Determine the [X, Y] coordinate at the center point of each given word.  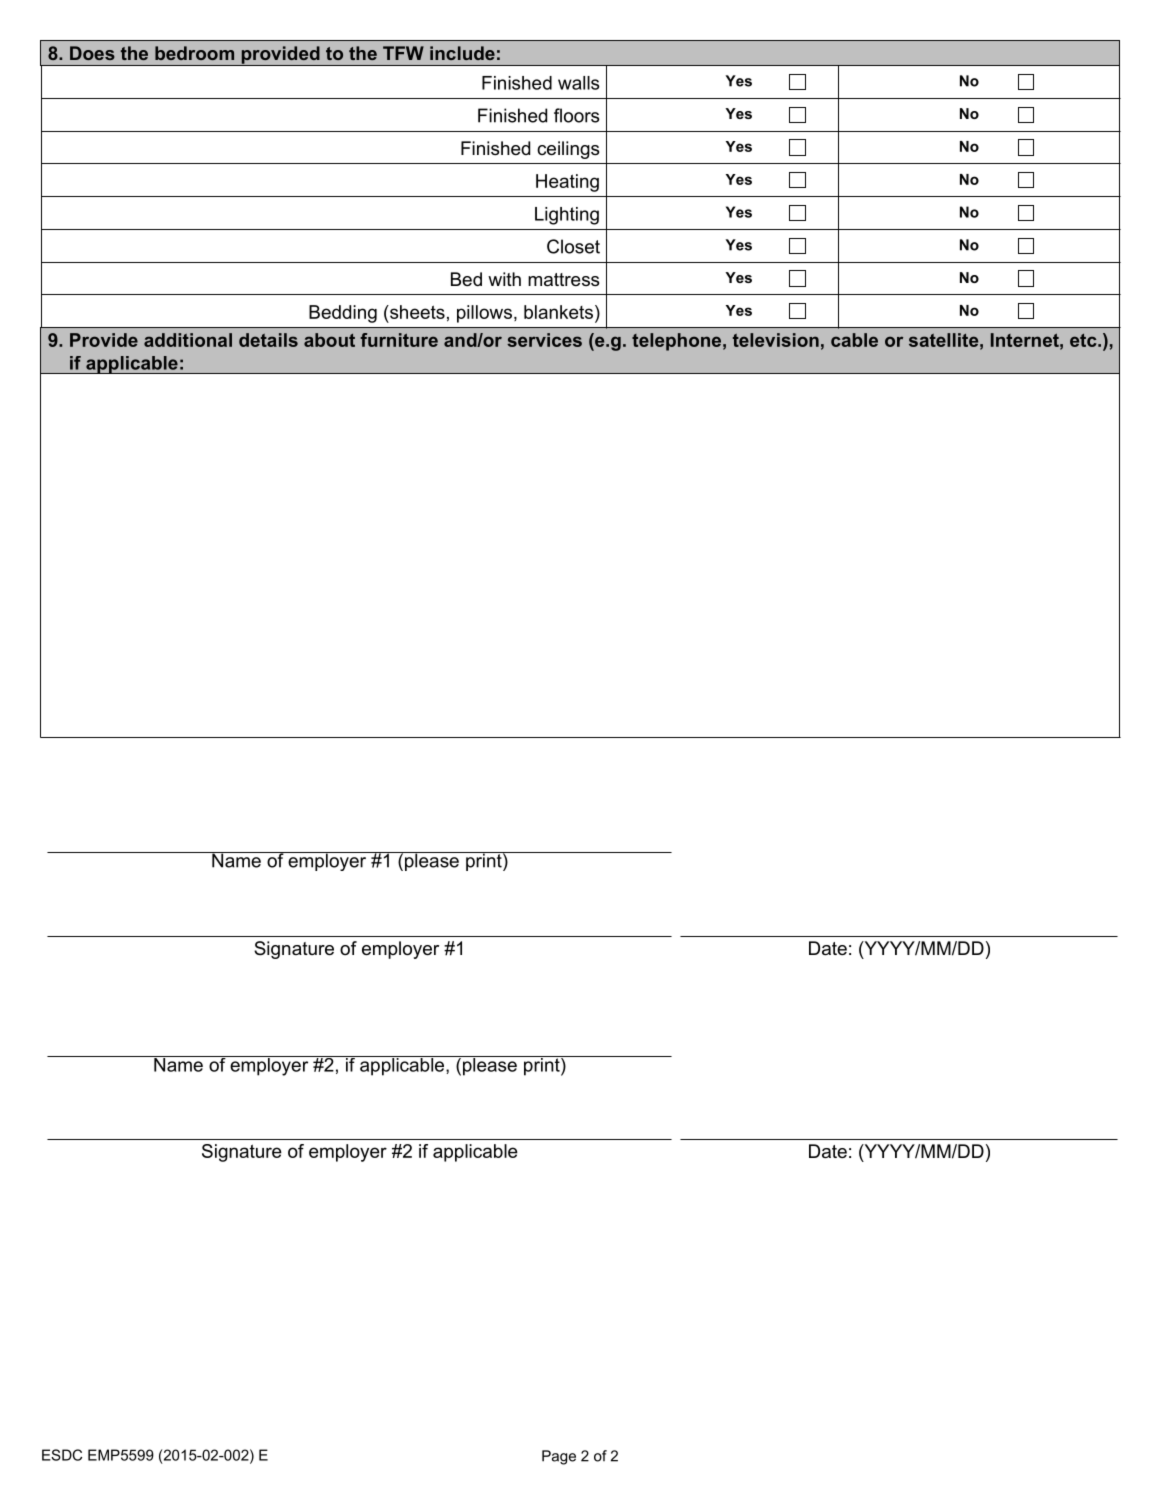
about [329, 340]
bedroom [194, 53]
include [462, 53]
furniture [399, 340]
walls [579, 83]
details [268, 340]
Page [559, 1457]
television [776, 340]
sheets [416, 312]
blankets [558, 312]
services [544, 340]
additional [188, 340]
